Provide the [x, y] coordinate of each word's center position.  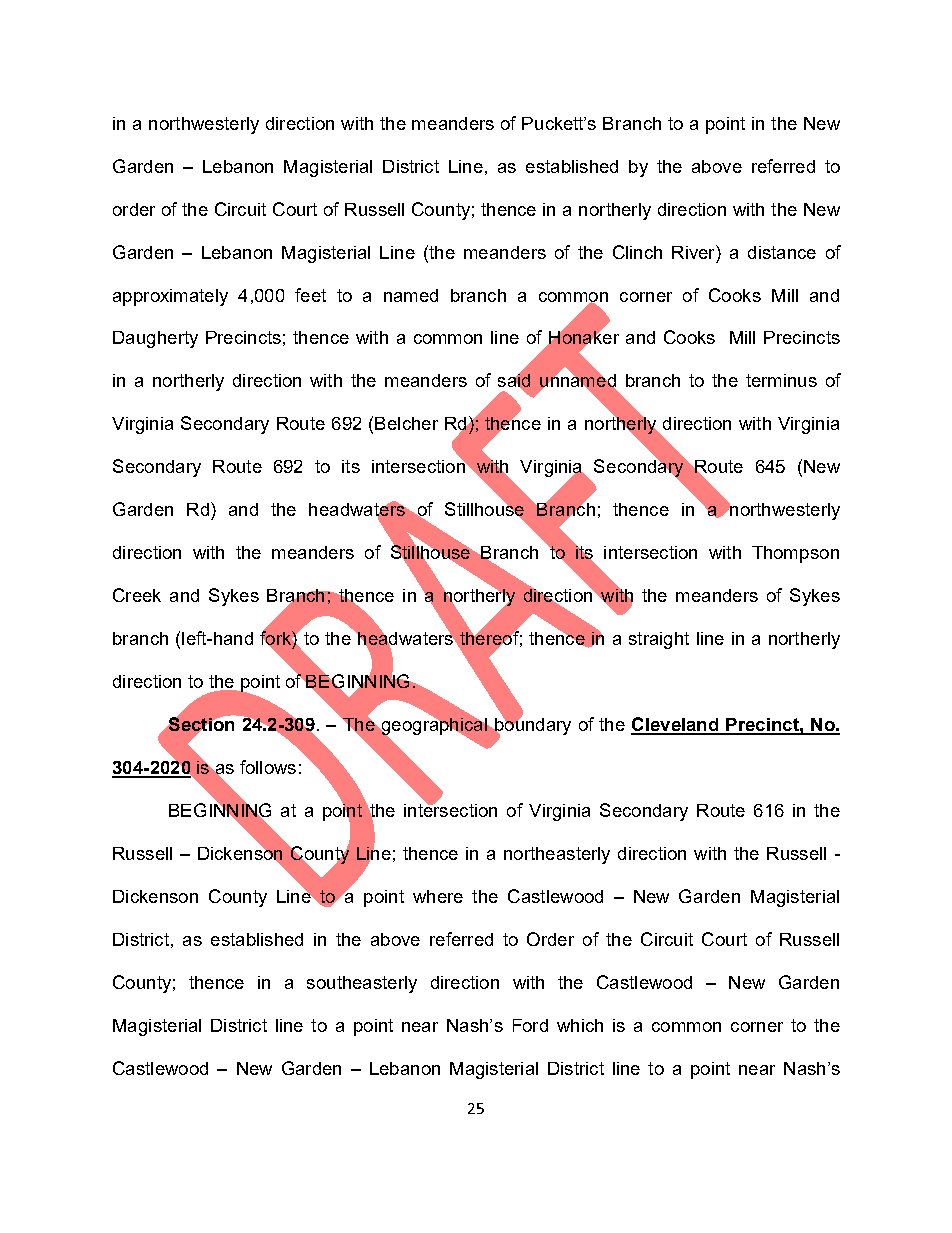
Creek [137, 595]
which [580, 1025]
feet [310, 295]
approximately [170, 297]
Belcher [406, 423]
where [438, 896]
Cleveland [676, 725]
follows [268, 767]
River [694, 252]
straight [659, 640]
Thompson [795, 554]
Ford [530, 1025]
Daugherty [155, 339]
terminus [781, 380]
